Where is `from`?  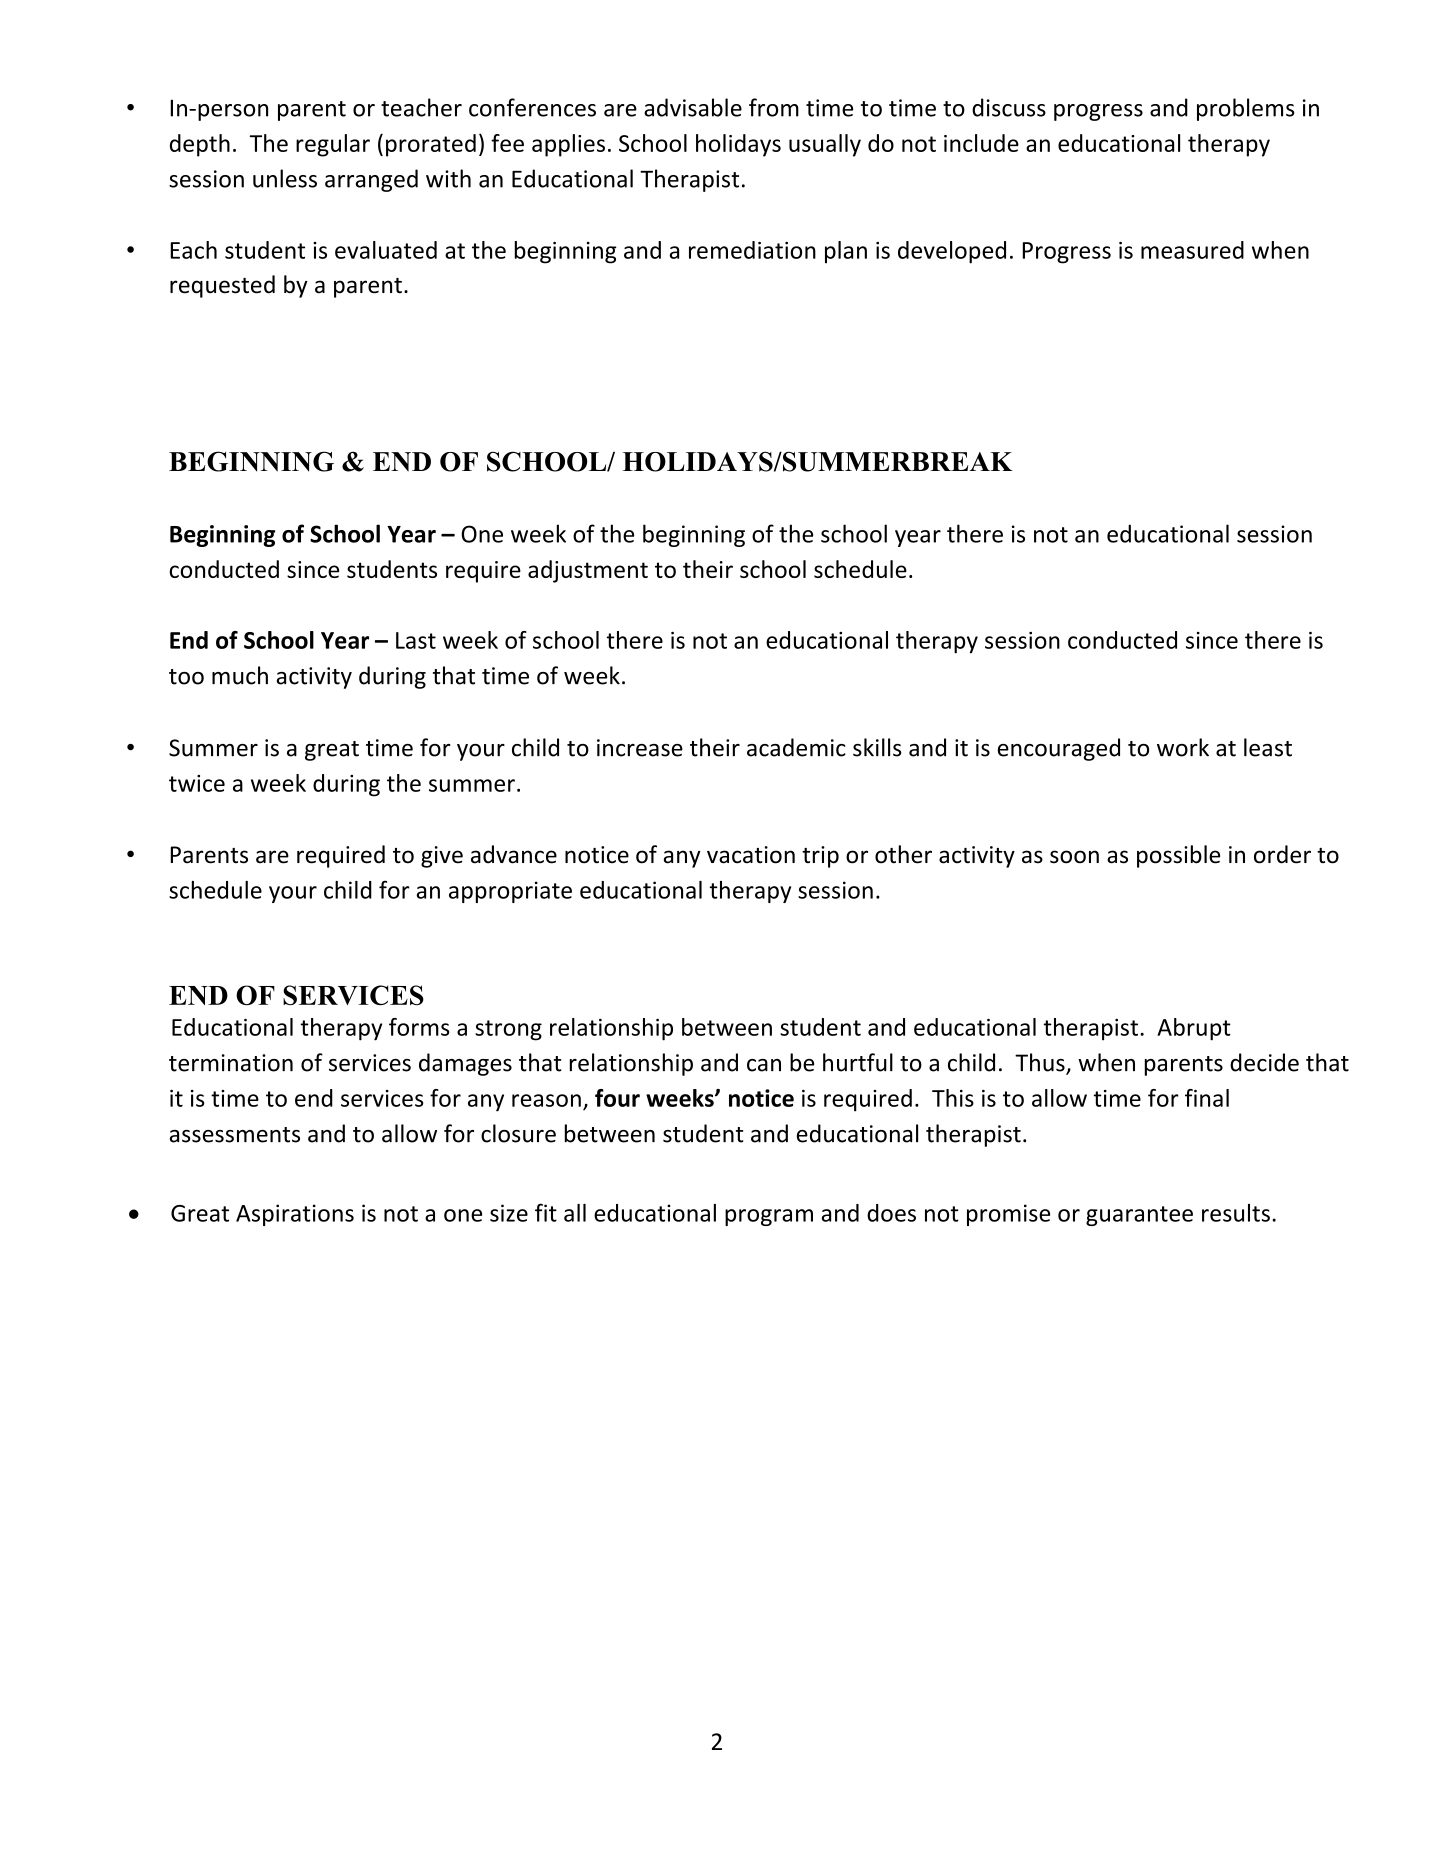 from is located at coordinates (774, 107).
